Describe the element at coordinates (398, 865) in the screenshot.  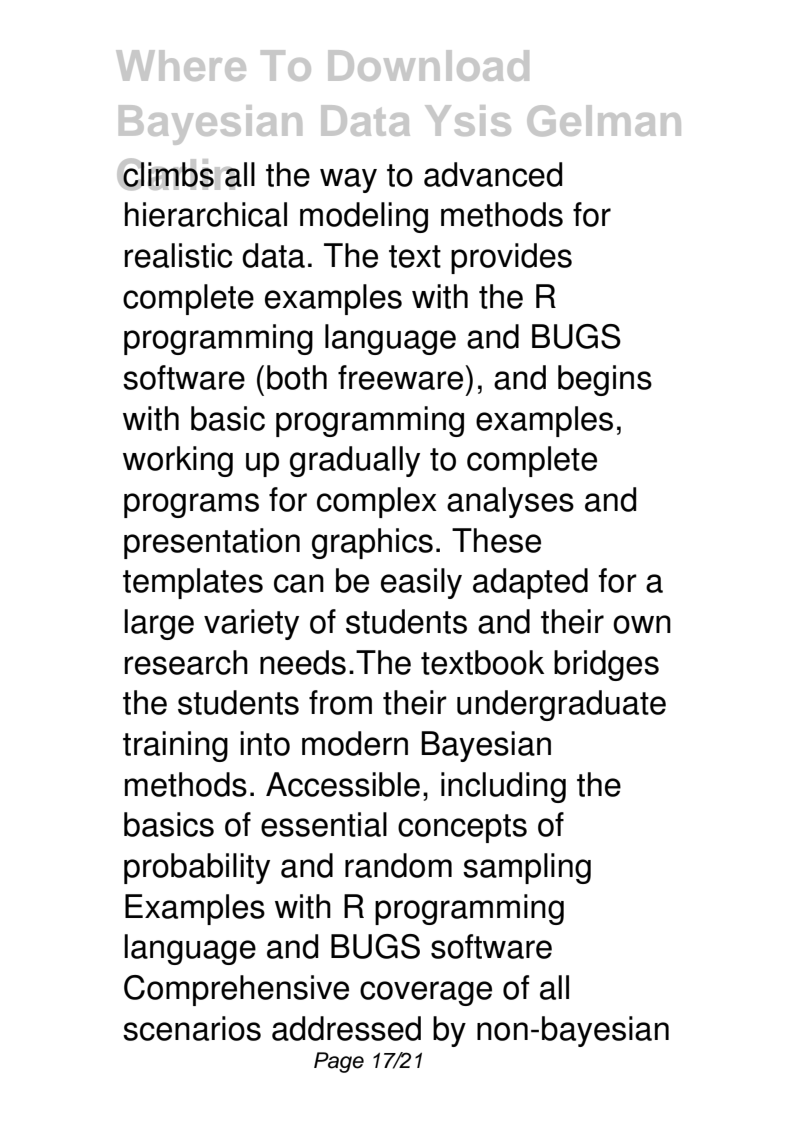
I see `random` at that location.
